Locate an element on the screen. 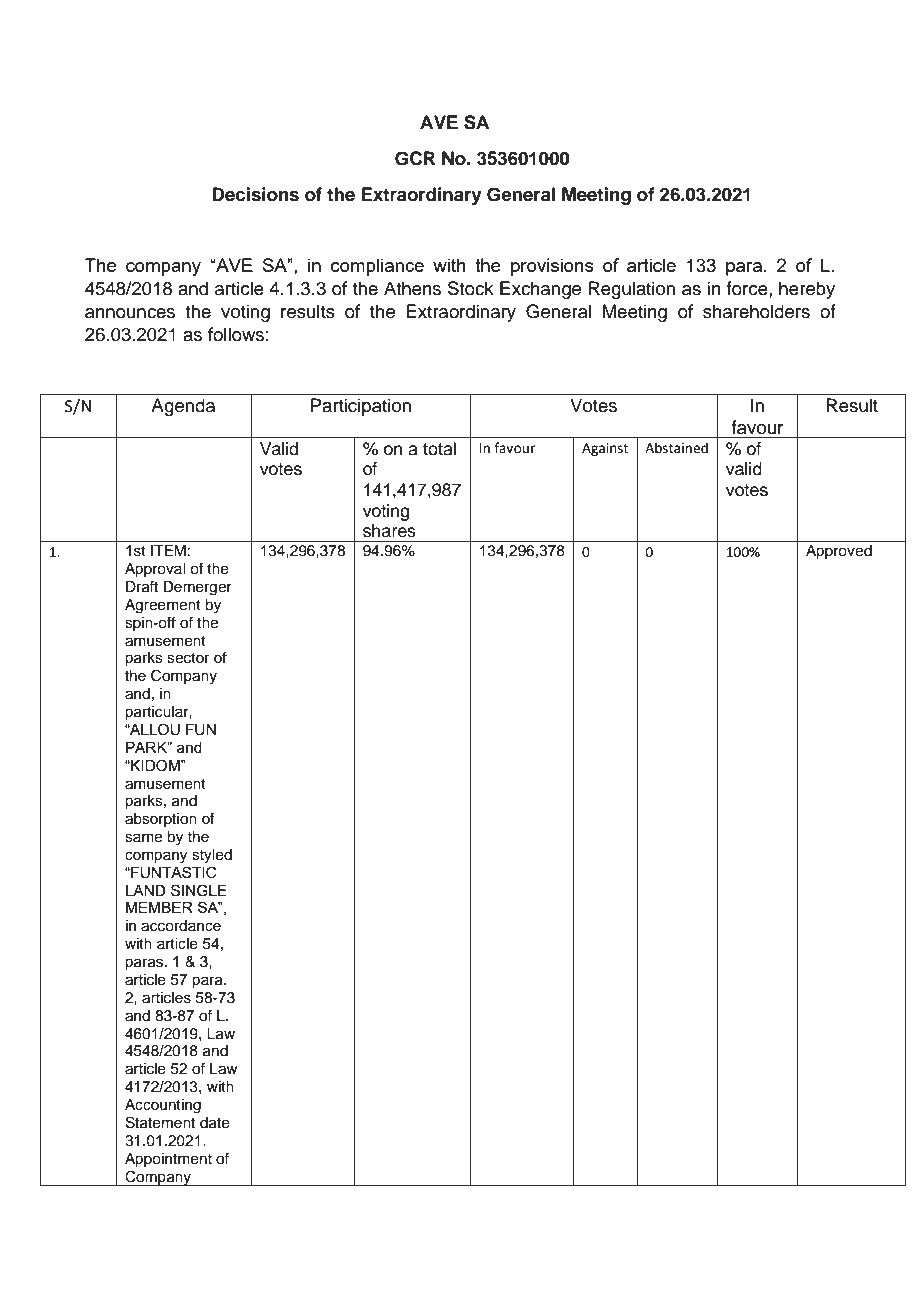 The image size is (924, 1308). date is located at coordinates (215, 1123).
